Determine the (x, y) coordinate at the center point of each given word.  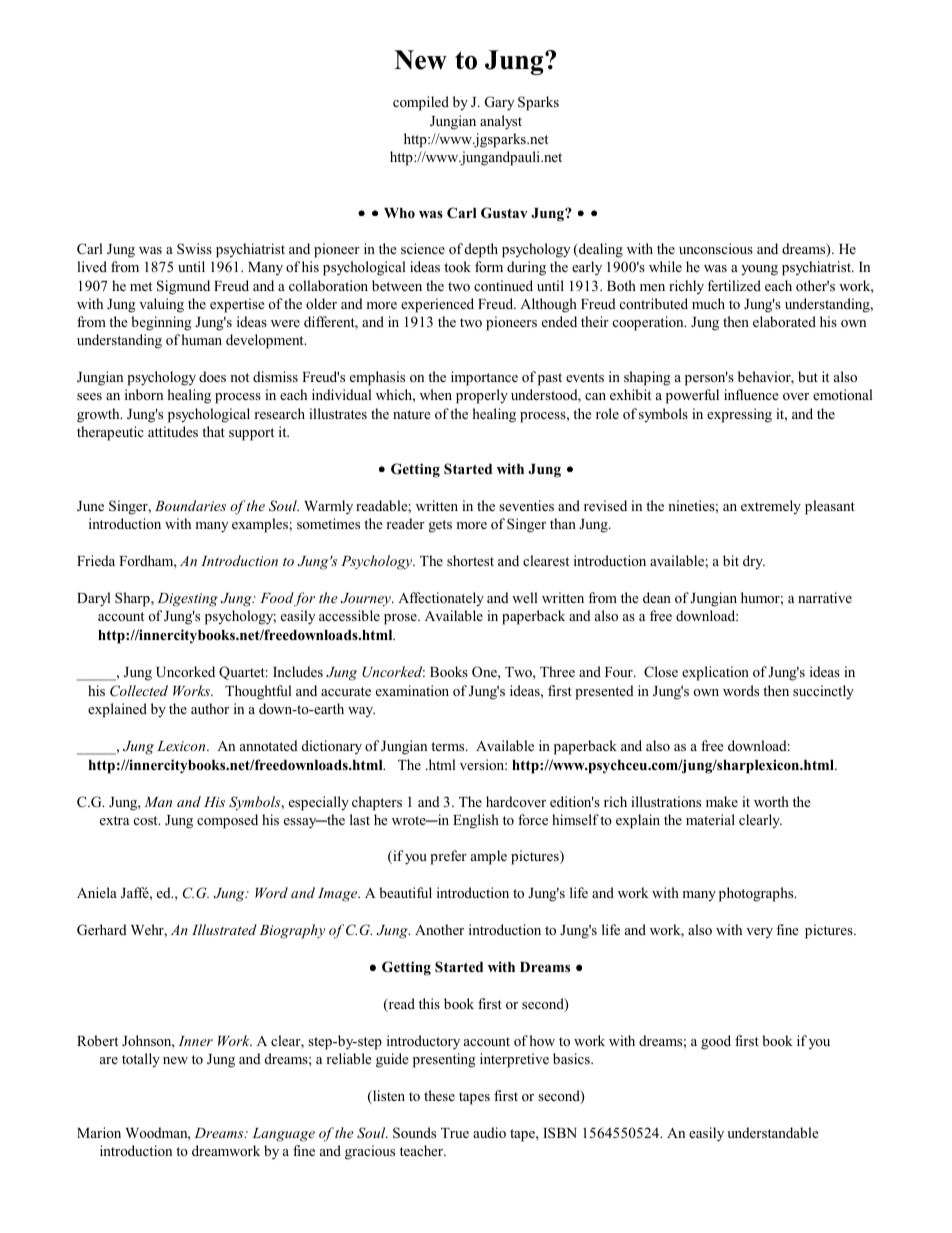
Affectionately (441, 599)
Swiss (194, 248)
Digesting (187, 600)
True (455, 1133)
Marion (99, 1132)
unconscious (716, 248)
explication (715, 673)
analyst (501, 122)
